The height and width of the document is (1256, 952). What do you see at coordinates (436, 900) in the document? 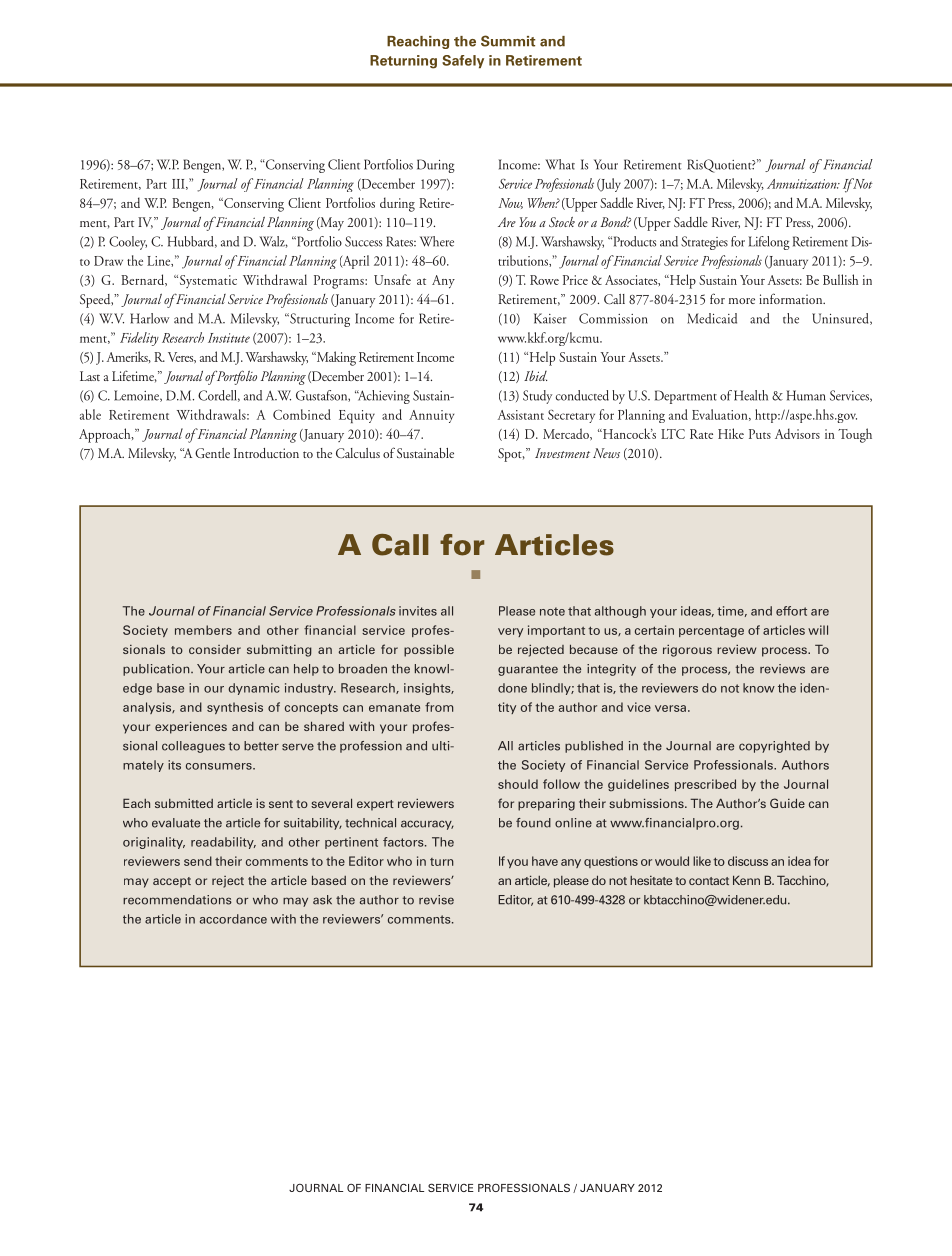
I see `revise` at bounding box center [436, 900].
